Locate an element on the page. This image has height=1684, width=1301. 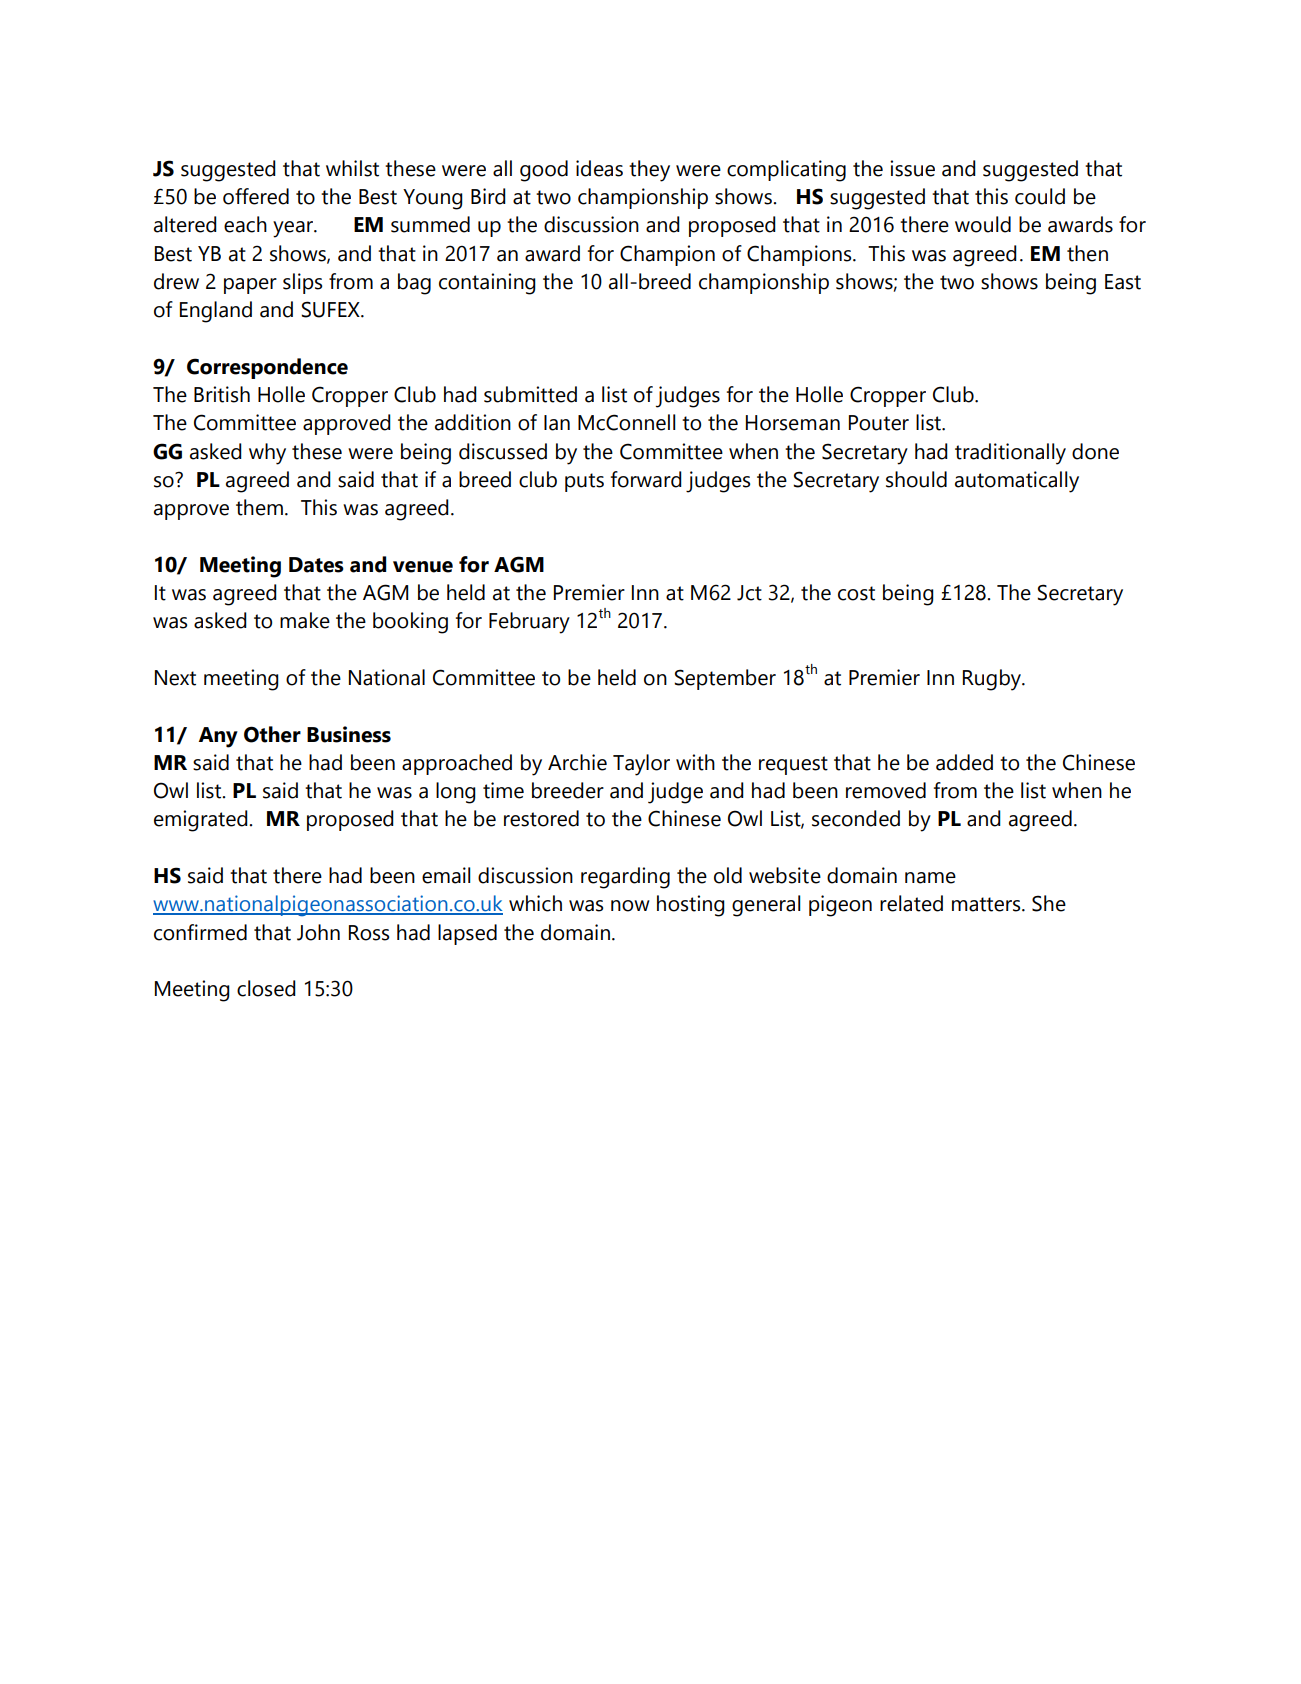
they is located at coordinates (649, 171).
